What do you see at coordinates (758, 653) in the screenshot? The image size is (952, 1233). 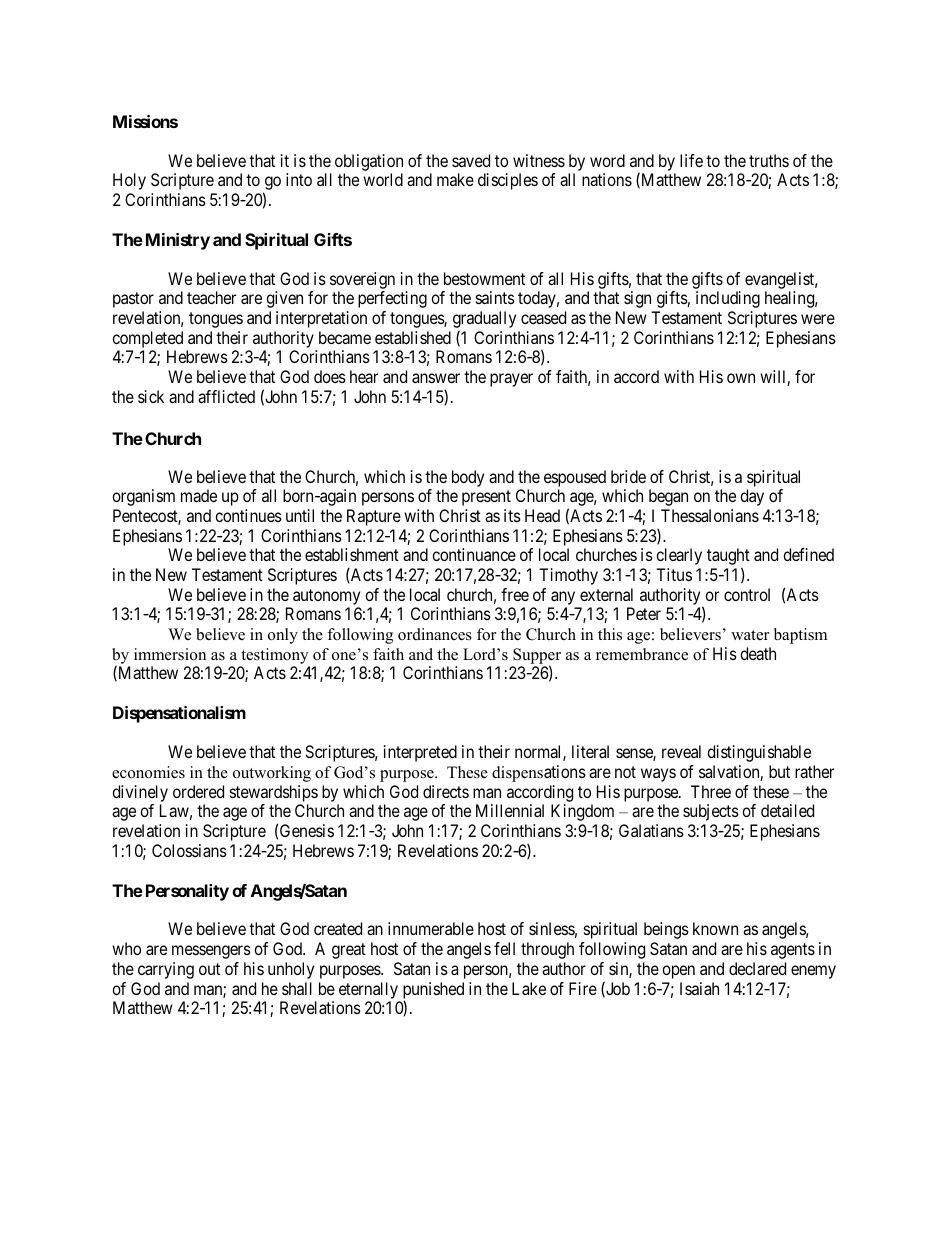 I see `death` at bounding box center [758, 653].
